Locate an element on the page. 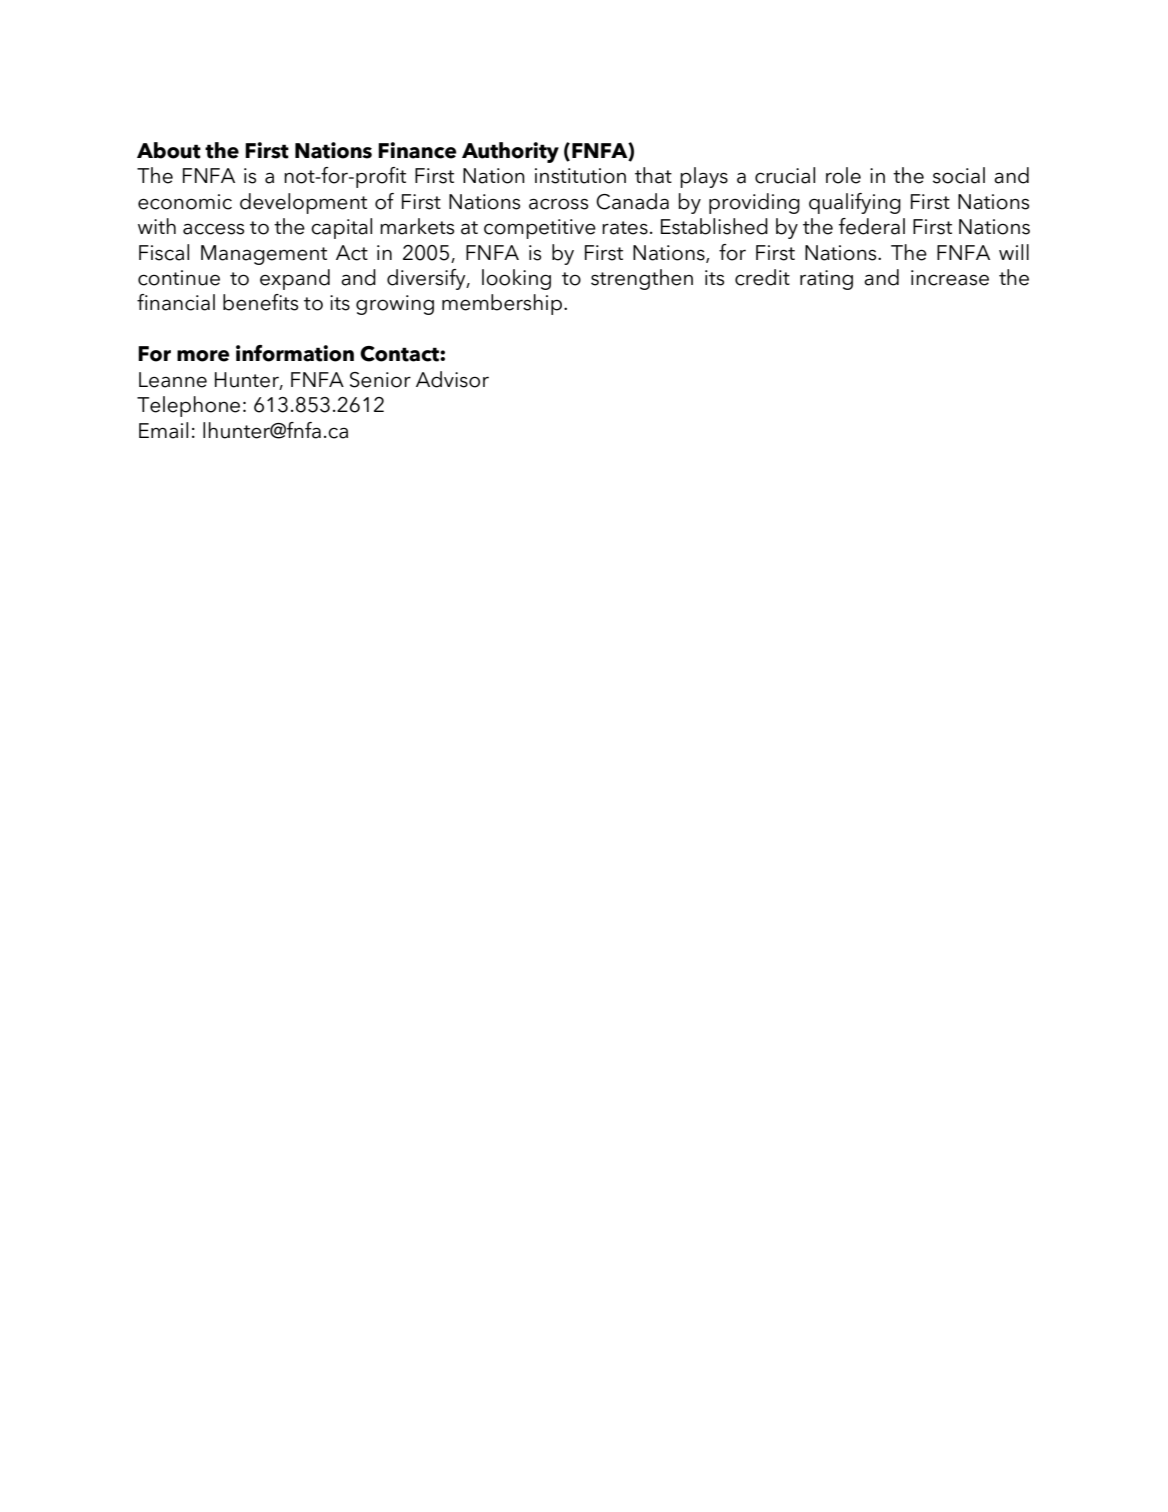 The image size is (1168, 1512). Advisor is located at coordinates (452, 379).
